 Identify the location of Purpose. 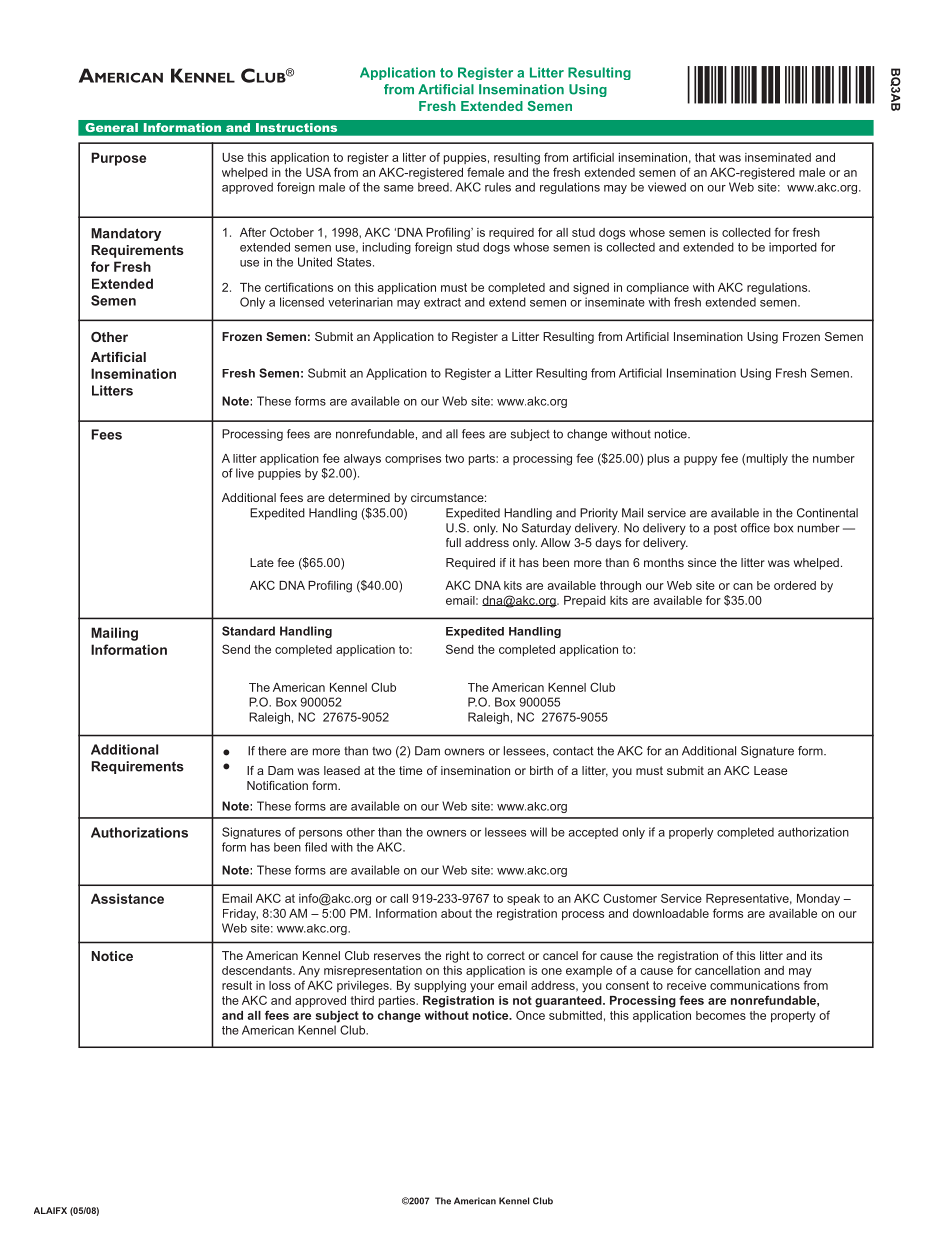
(118, 159).
